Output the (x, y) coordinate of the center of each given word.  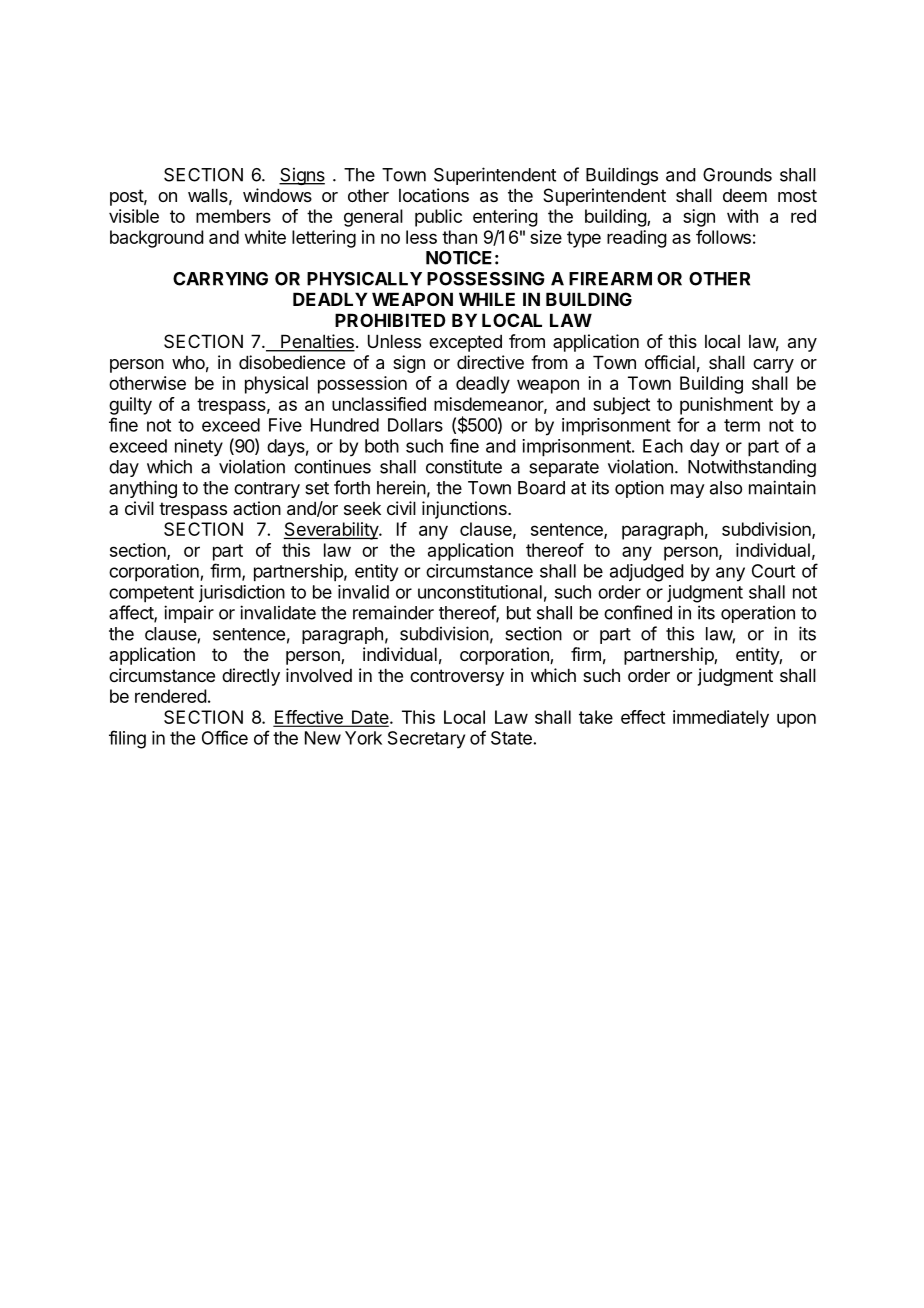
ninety (199, 448)
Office (225, 737)
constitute (464, 466)
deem (745, 195)
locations (434, 195)
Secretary (426, 740)
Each (663, 446)
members (233, 216)
